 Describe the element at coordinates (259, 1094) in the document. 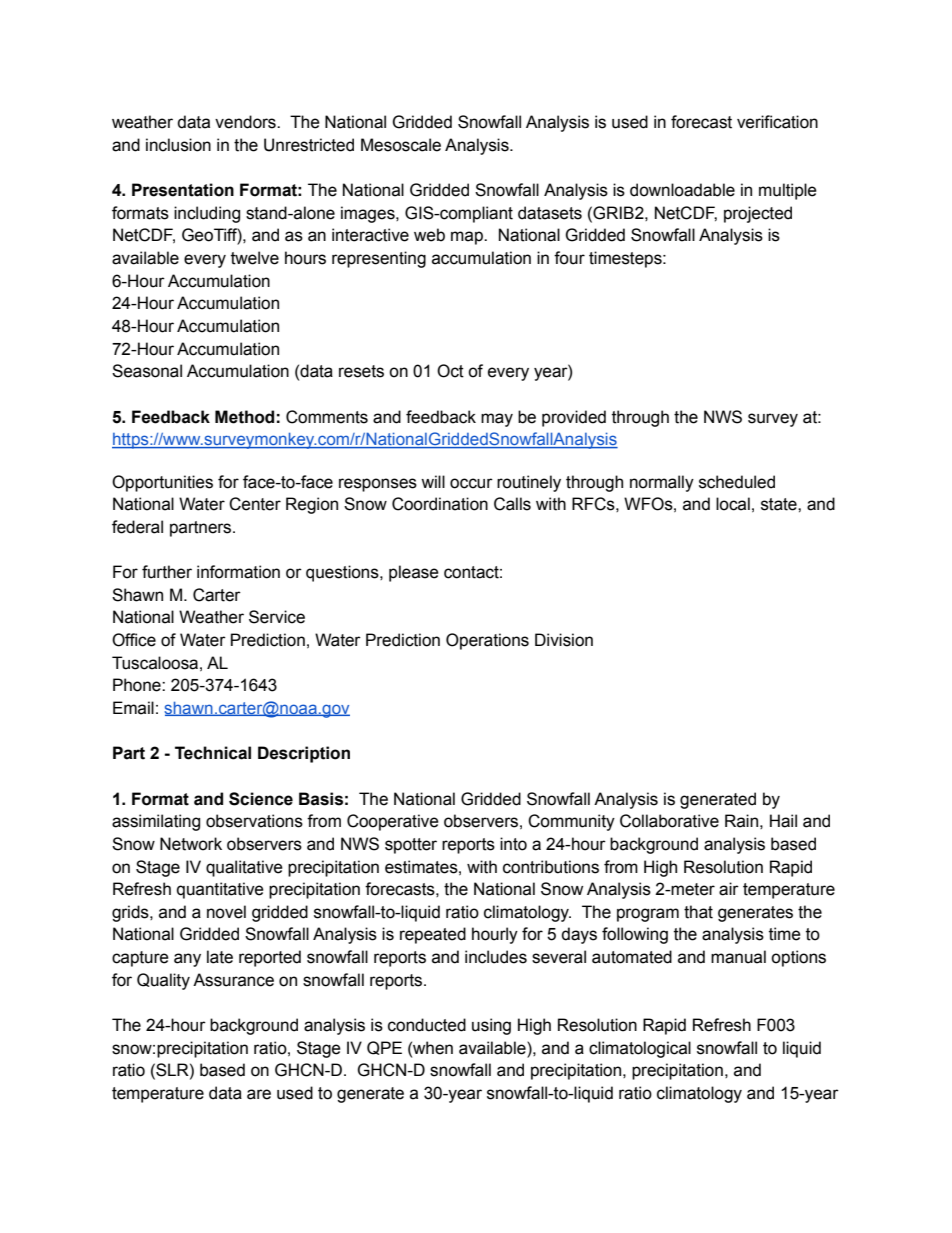

I see `are` at that location.
